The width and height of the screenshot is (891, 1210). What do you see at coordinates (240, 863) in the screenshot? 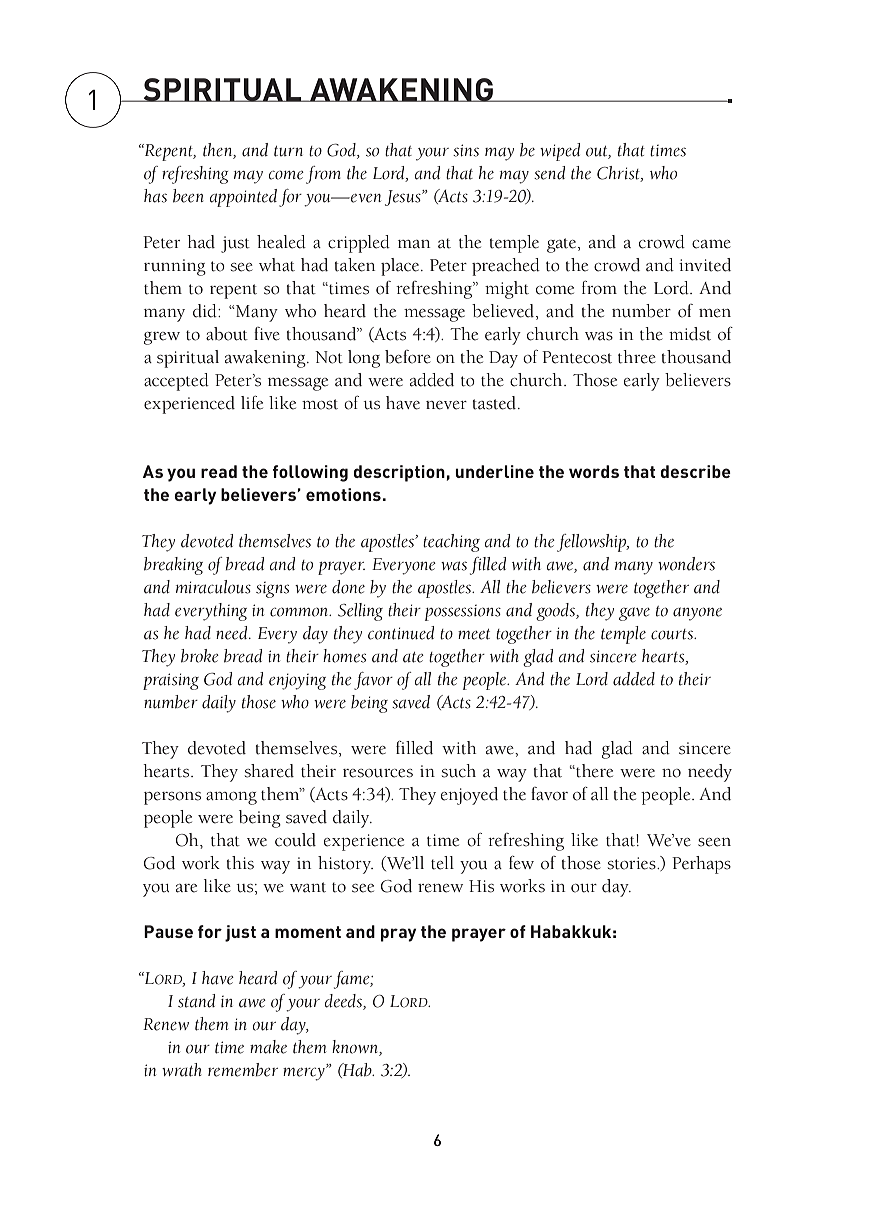
I see `this` at bounding box center [240, 863].
